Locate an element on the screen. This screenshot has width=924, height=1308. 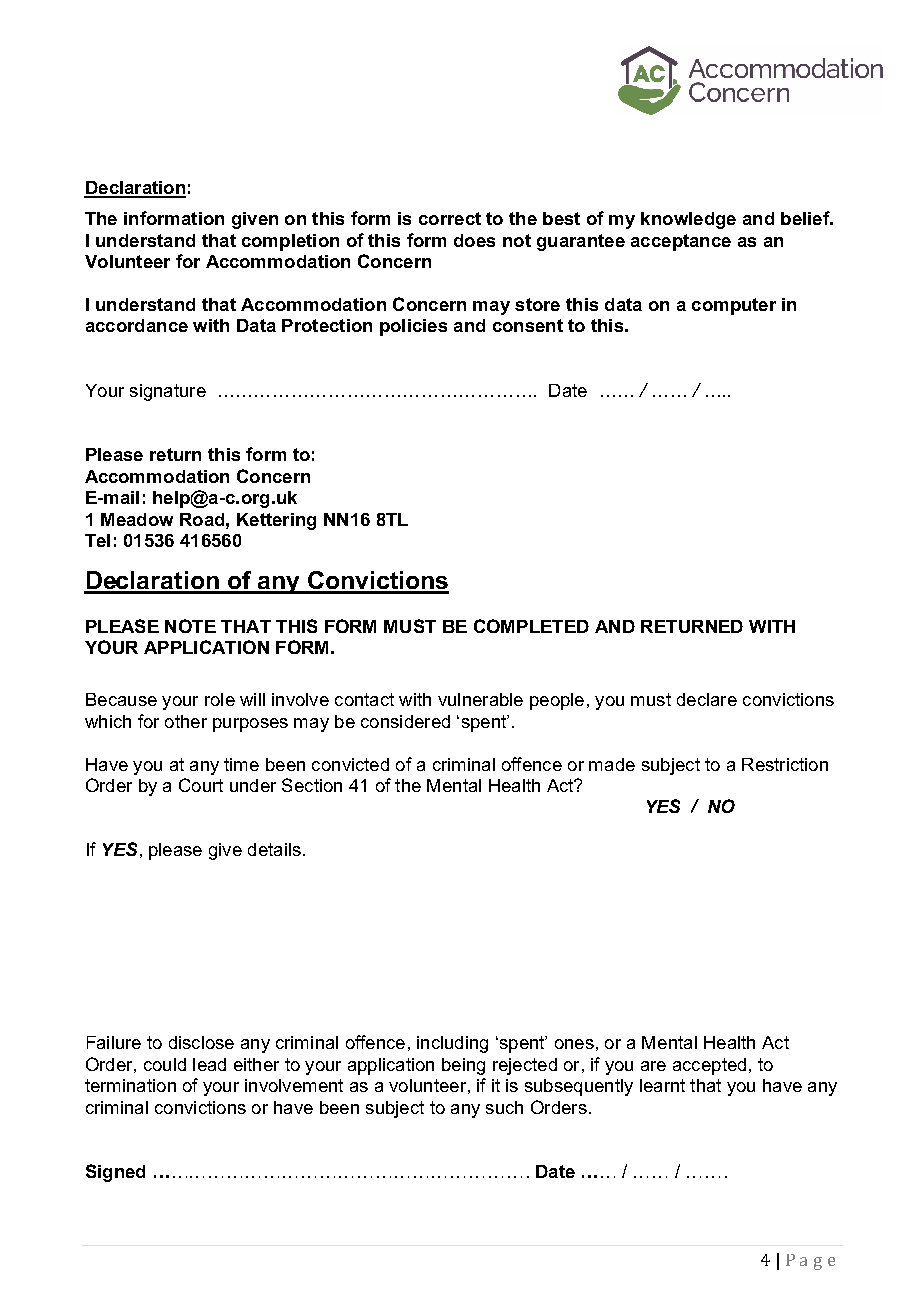
does is located at coordinates (474, 240).
